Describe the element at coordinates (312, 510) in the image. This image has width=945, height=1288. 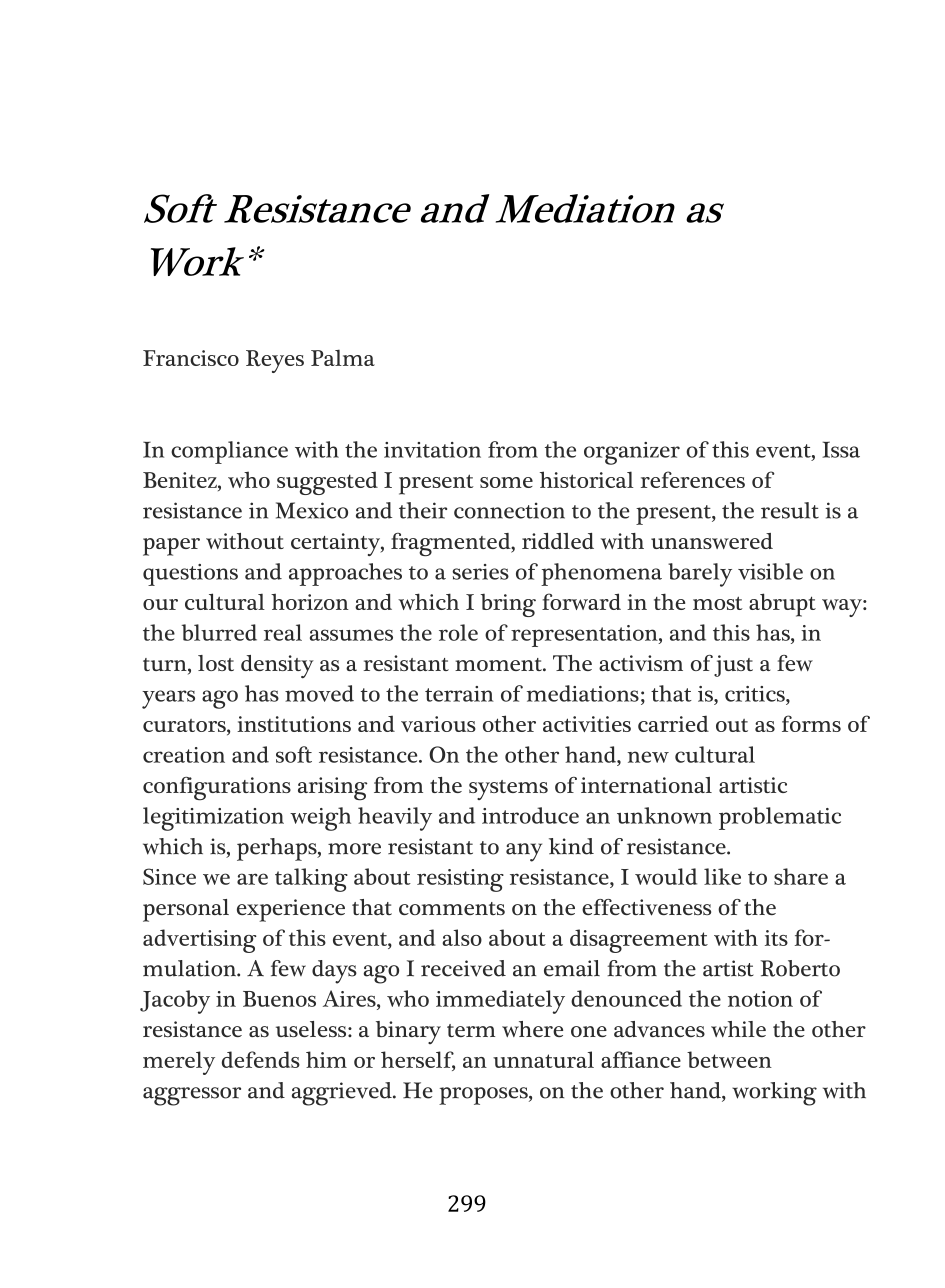
I see `Mexico` at that location.
